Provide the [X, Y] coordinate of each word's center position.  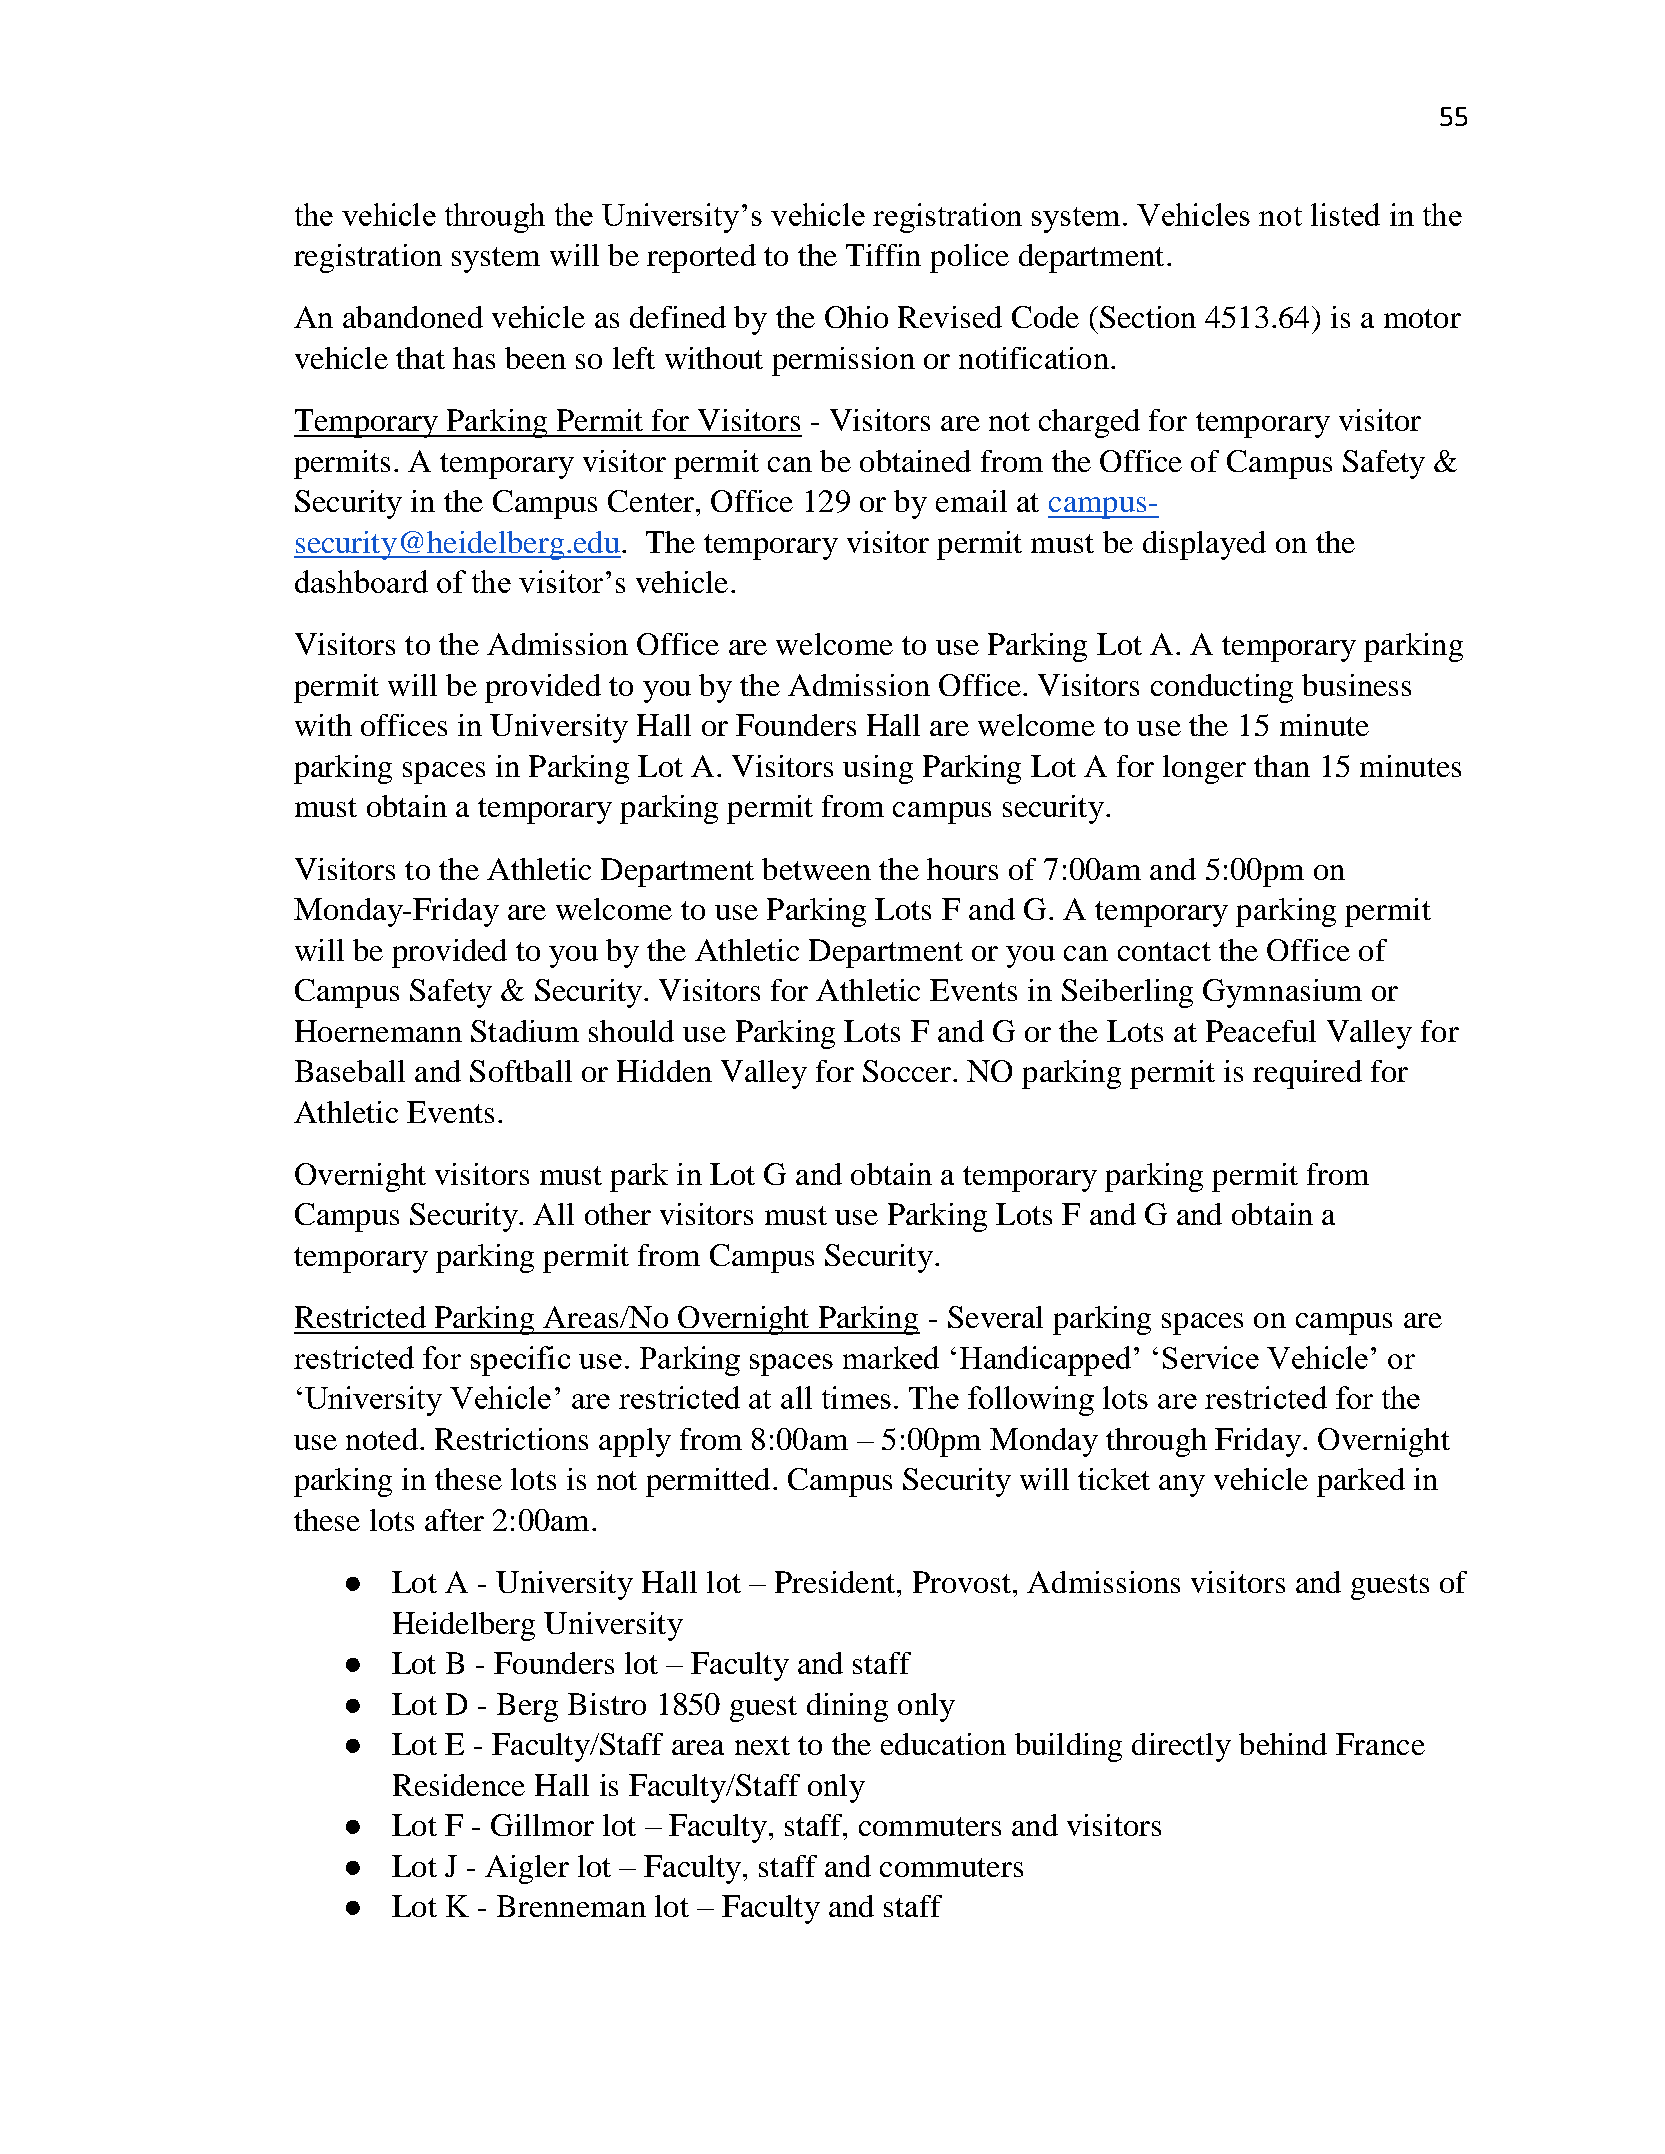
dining [847, 1707]
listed [1345, 214]
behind [1283, 1744]
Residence [459, 1785]
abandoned [413, 317]
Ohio [856, 317]
